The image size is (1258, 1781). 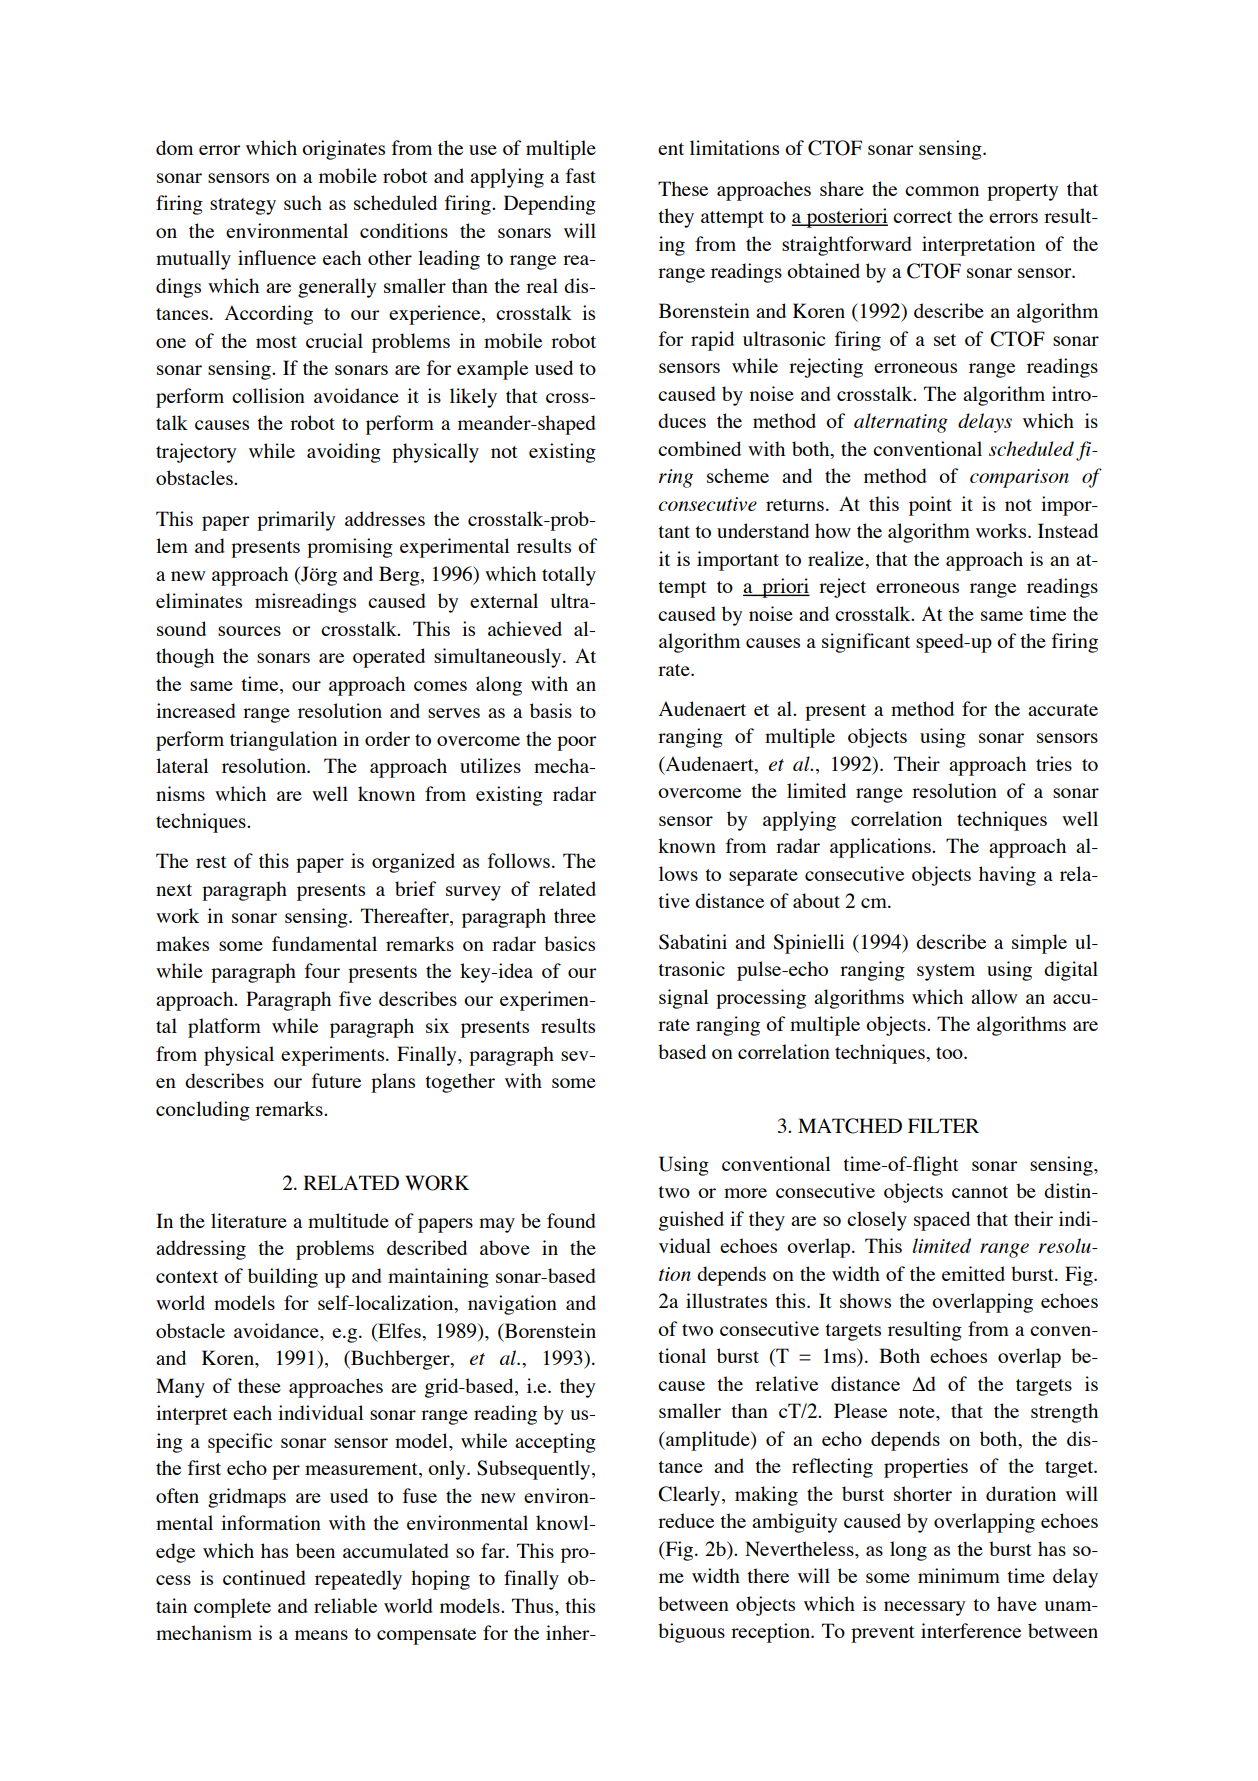 I want to click on spaced, so click(x=942, y=1221).
